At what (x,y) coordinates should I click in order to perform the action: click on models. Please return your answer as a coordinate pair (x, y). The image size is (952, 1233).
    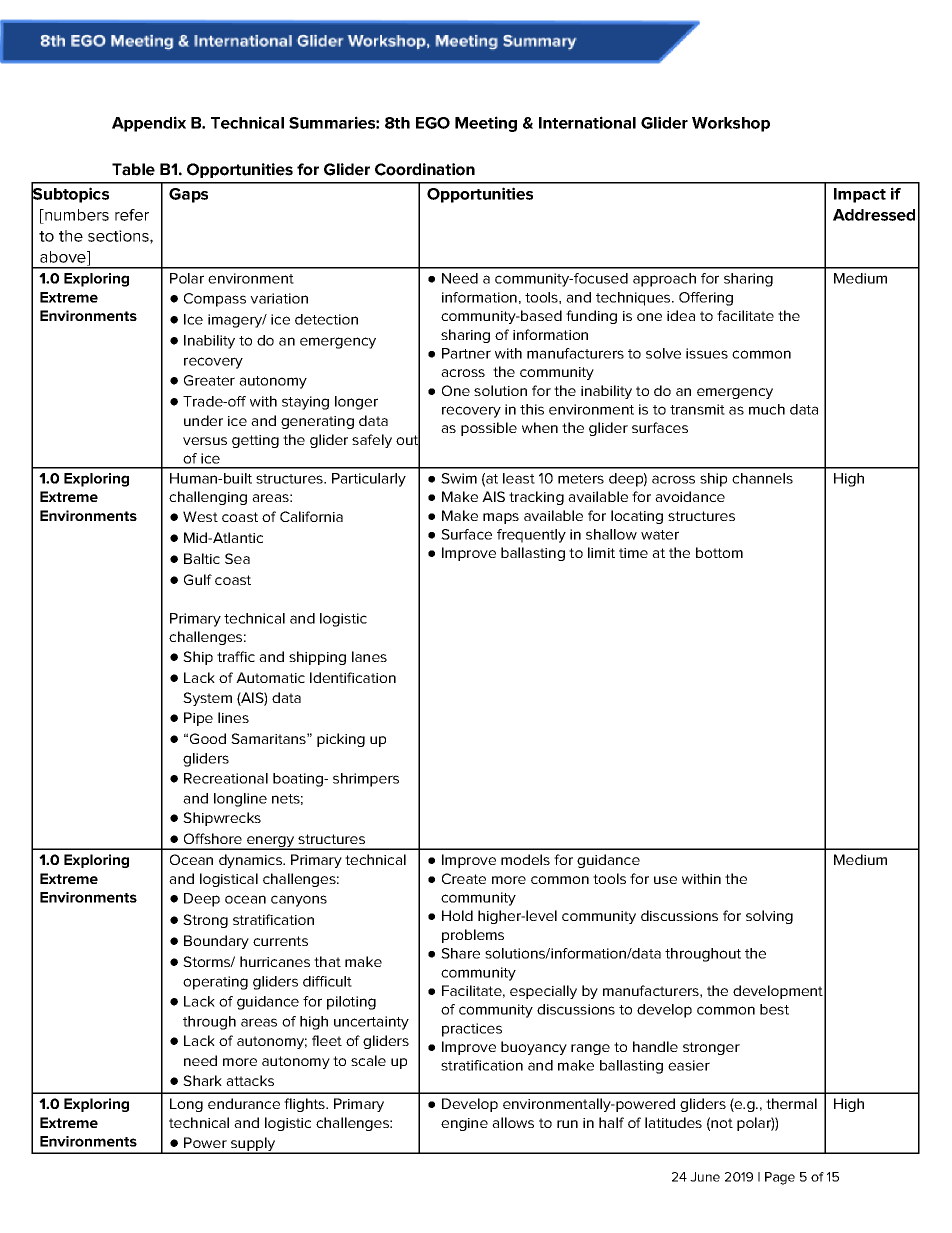
    Looking at the image, I should click on (525, 859).
